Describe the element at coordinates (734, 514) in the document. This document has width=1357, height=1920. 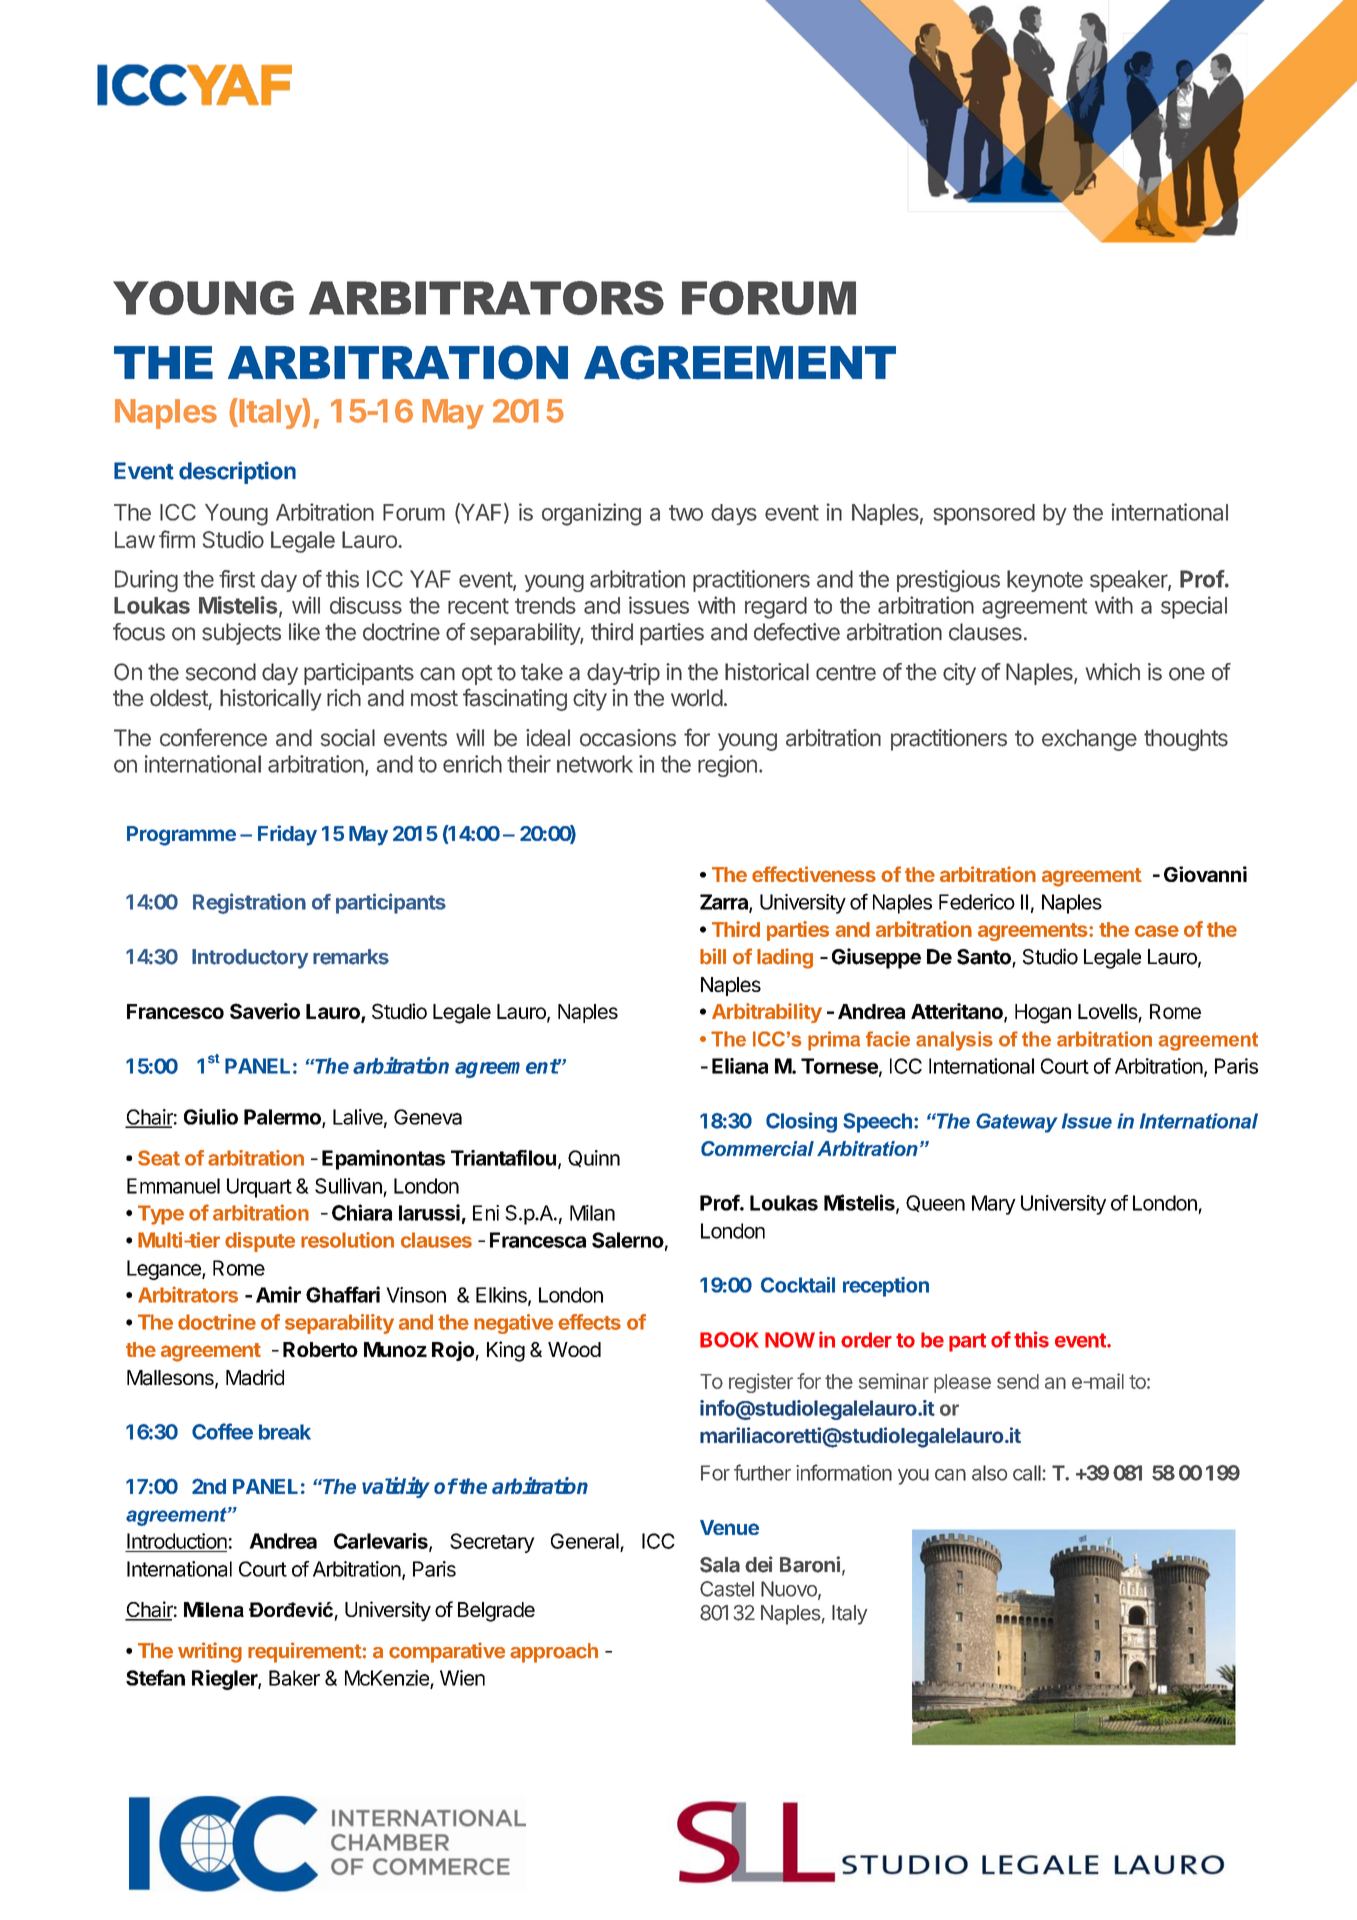
I see `days` at that location.
